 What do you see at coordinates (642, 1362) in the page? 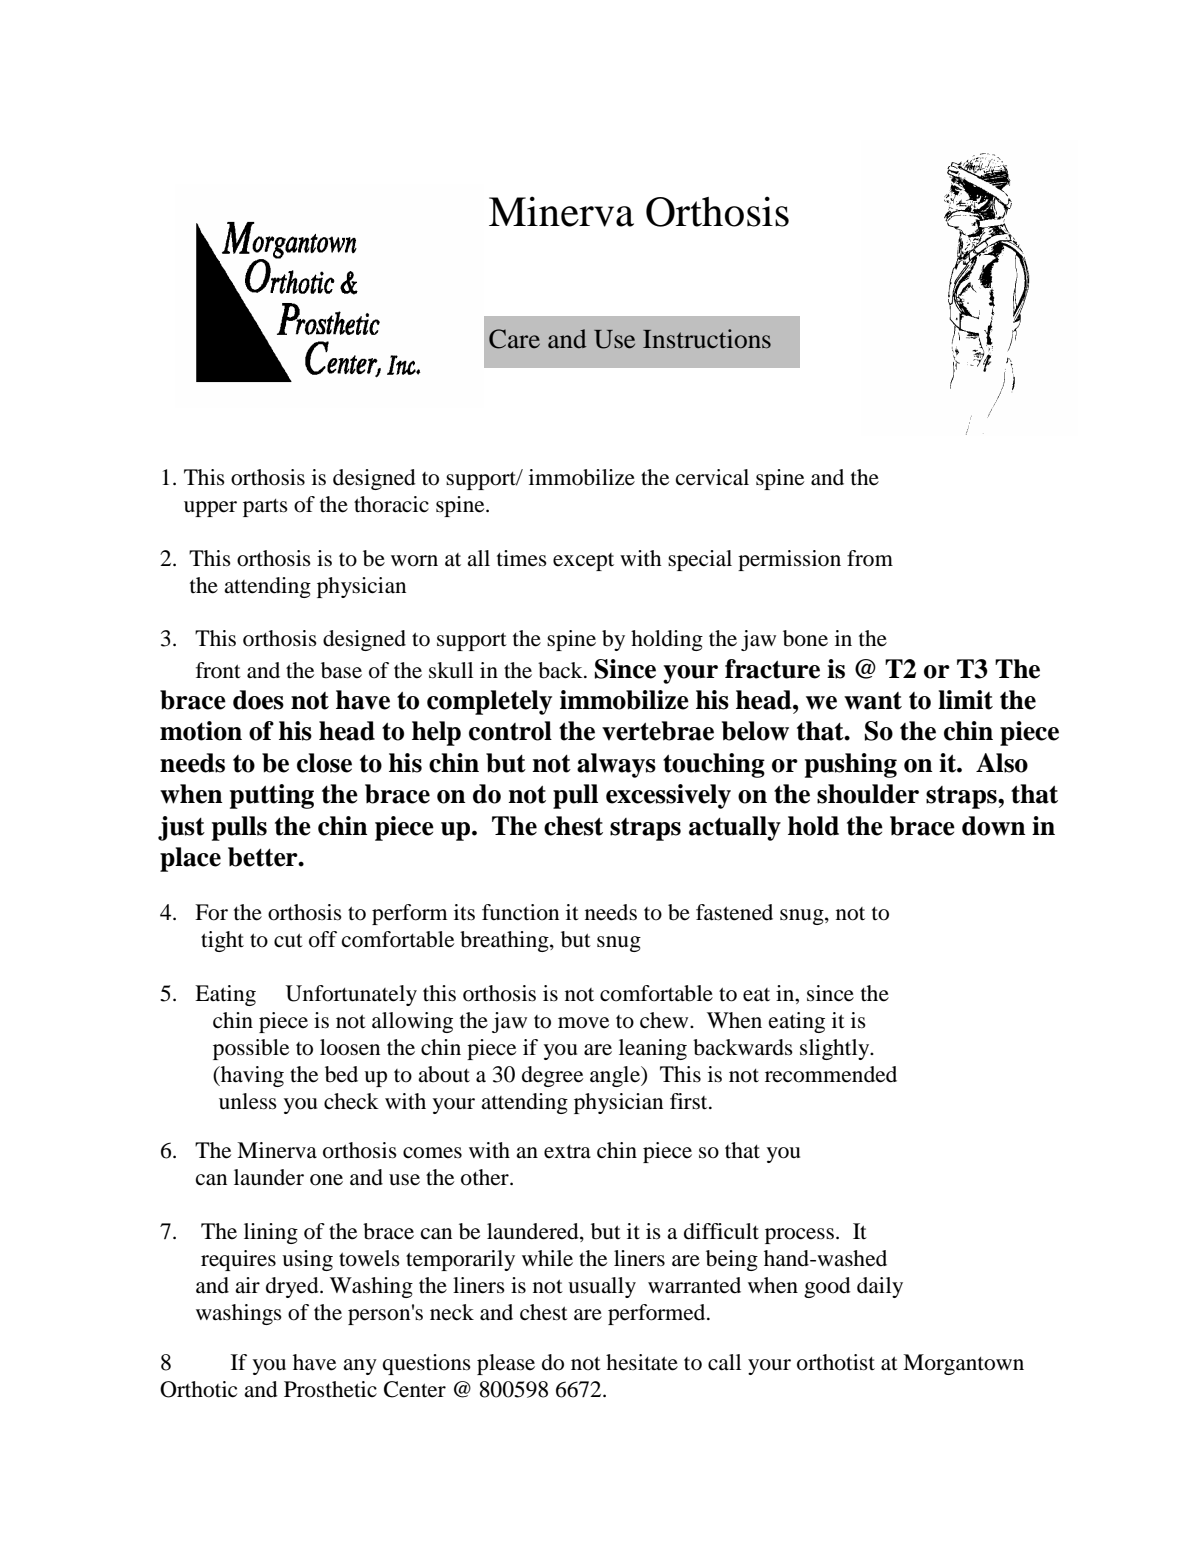
I see `hesitate` at bounding box center [642, 1362].
